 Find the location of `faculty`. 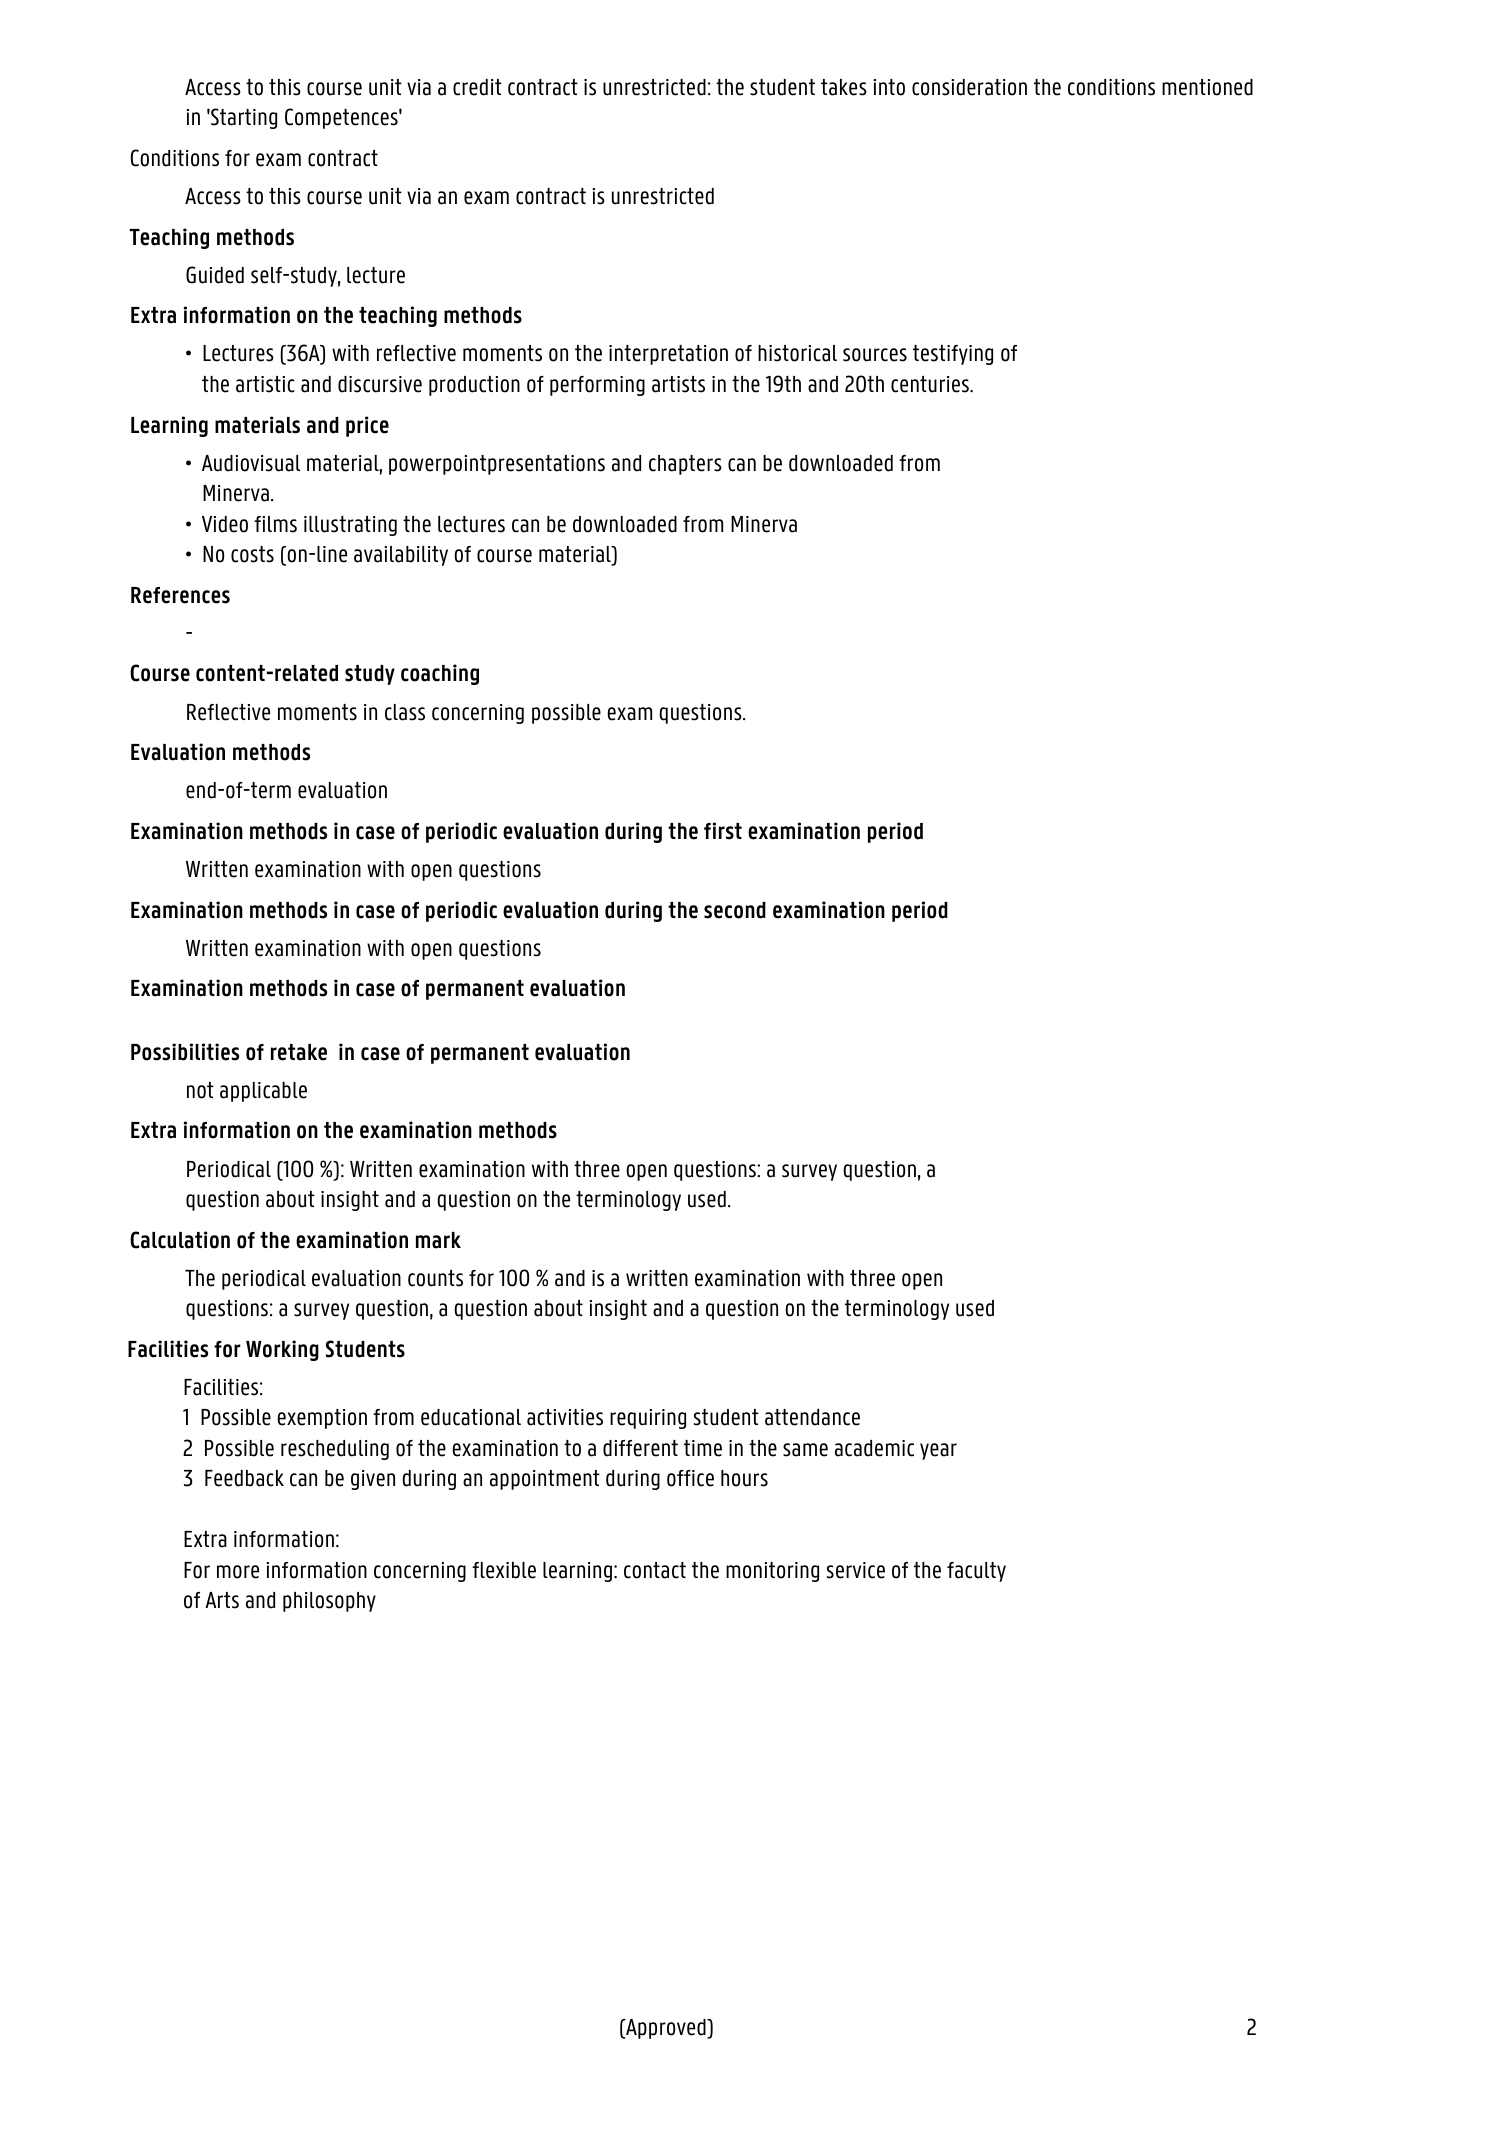

faculty is located at coordinates (976, 1572).
